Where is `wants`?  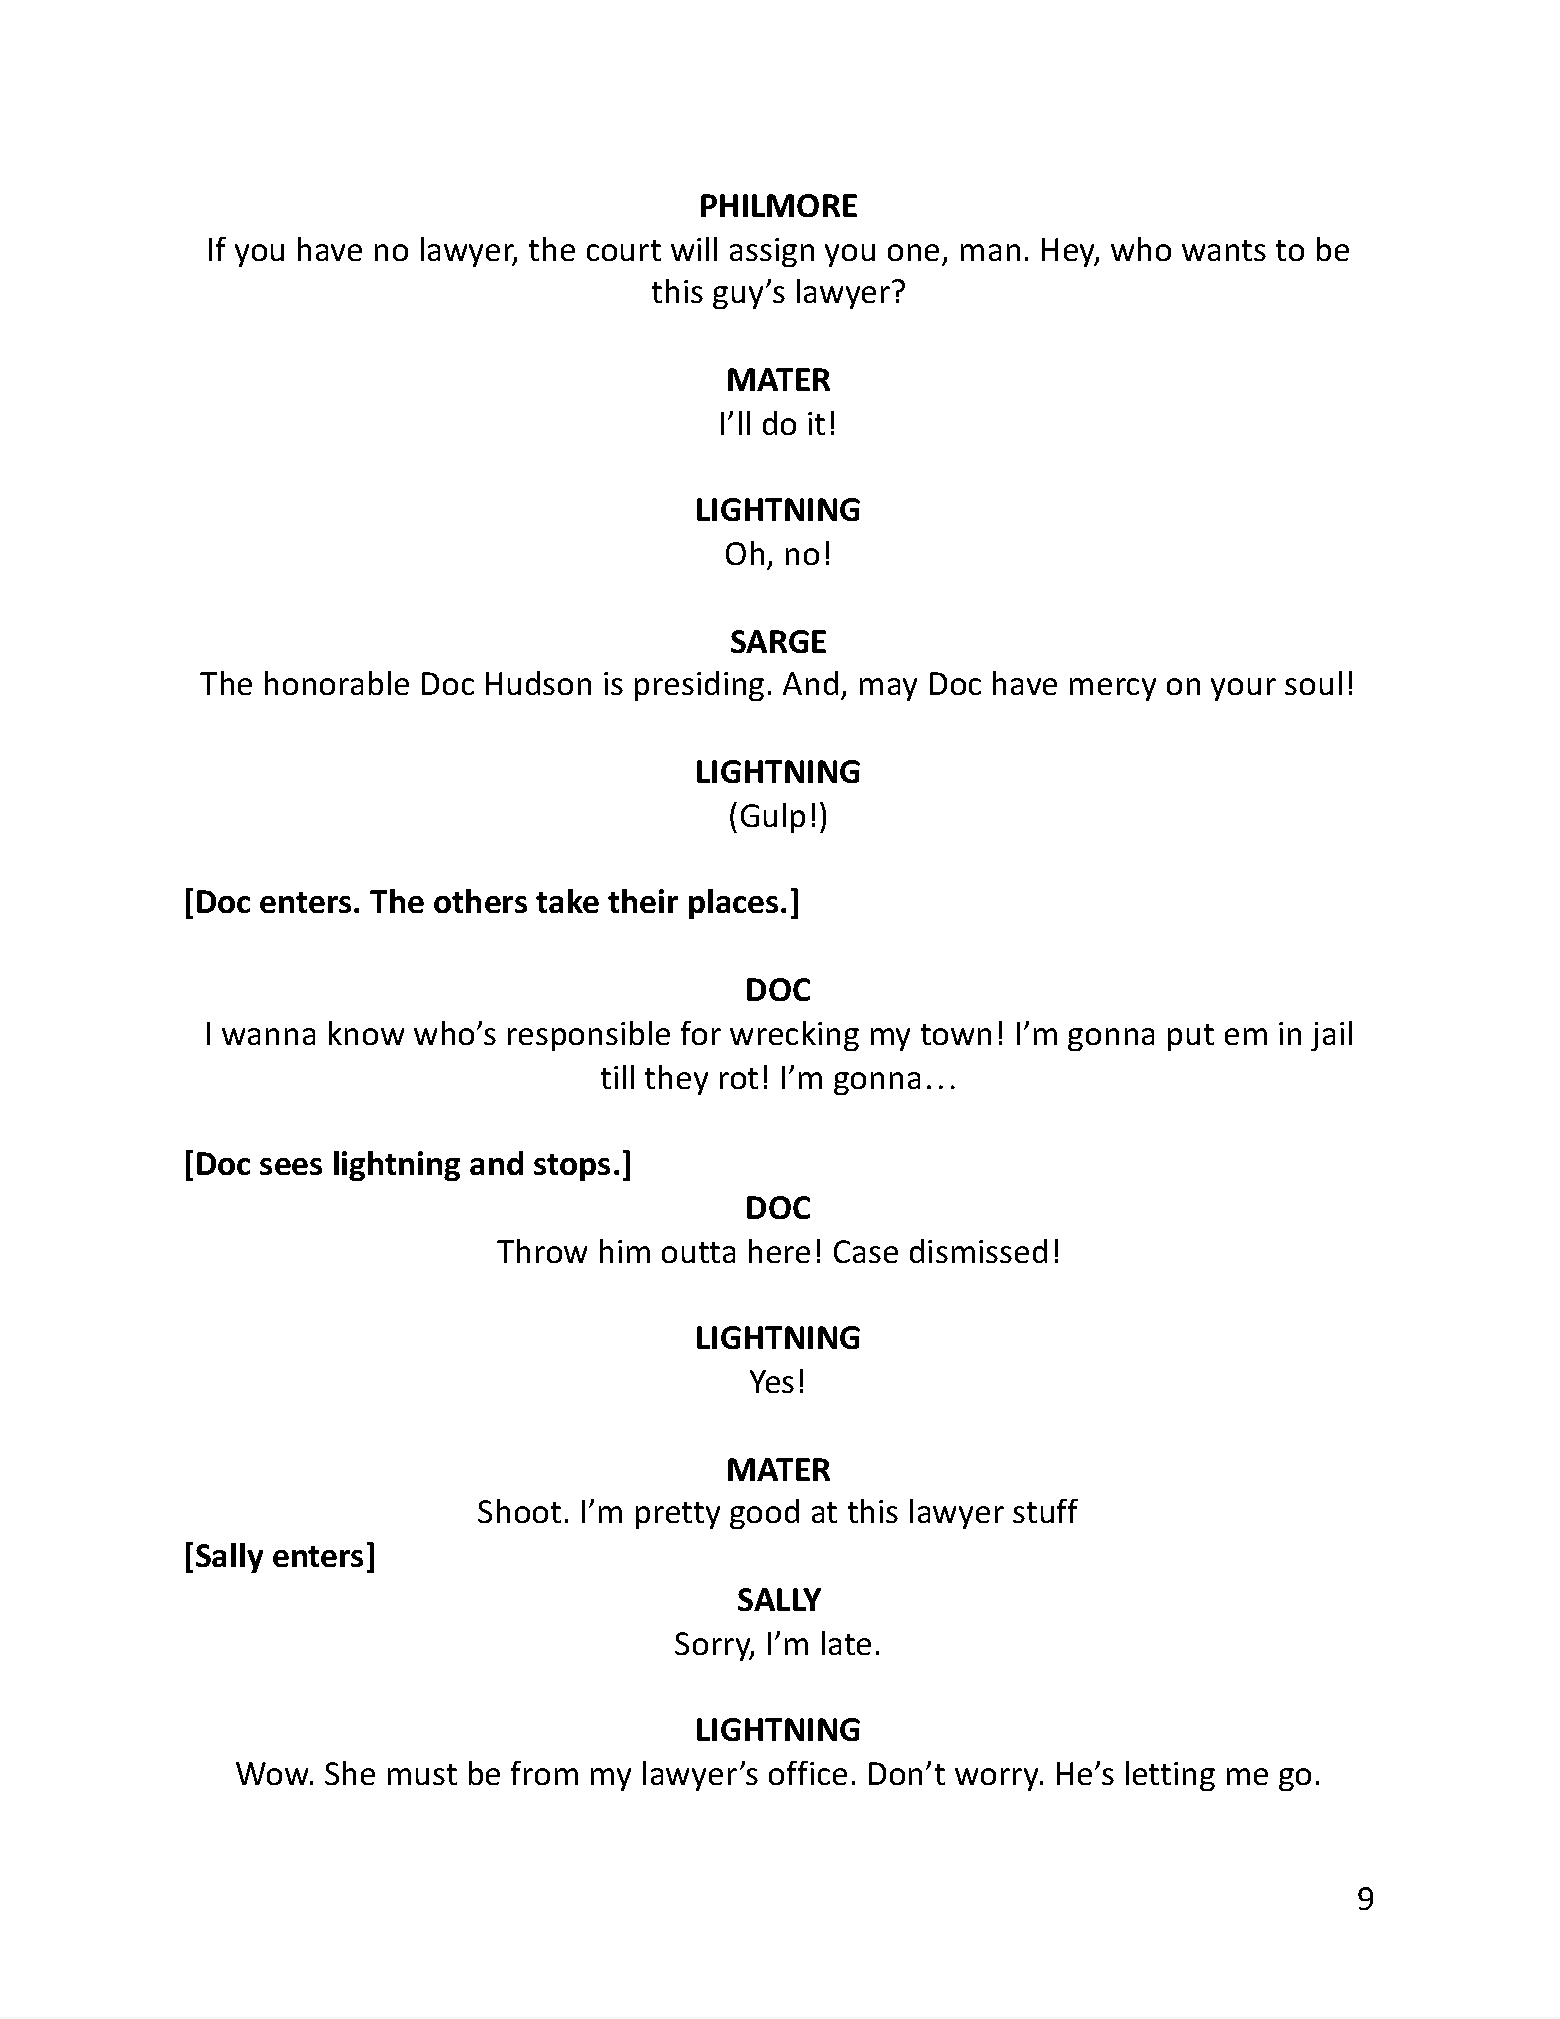 wants is located at coordinates (1224, 250).
